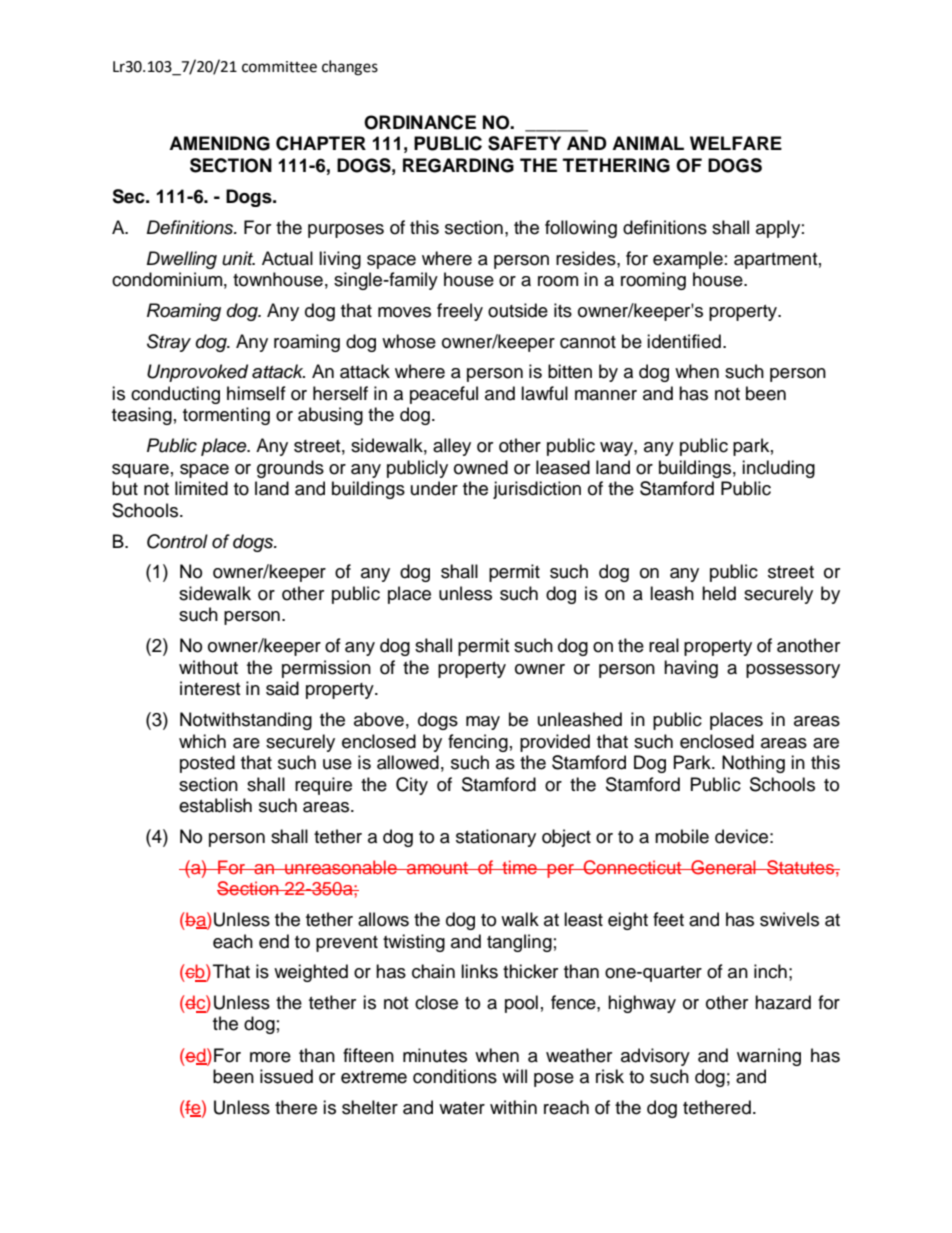  What do you see at coordinates (455, 1076) in the screenshot?
I see `conditions` at bounding box center [455, 1076].
